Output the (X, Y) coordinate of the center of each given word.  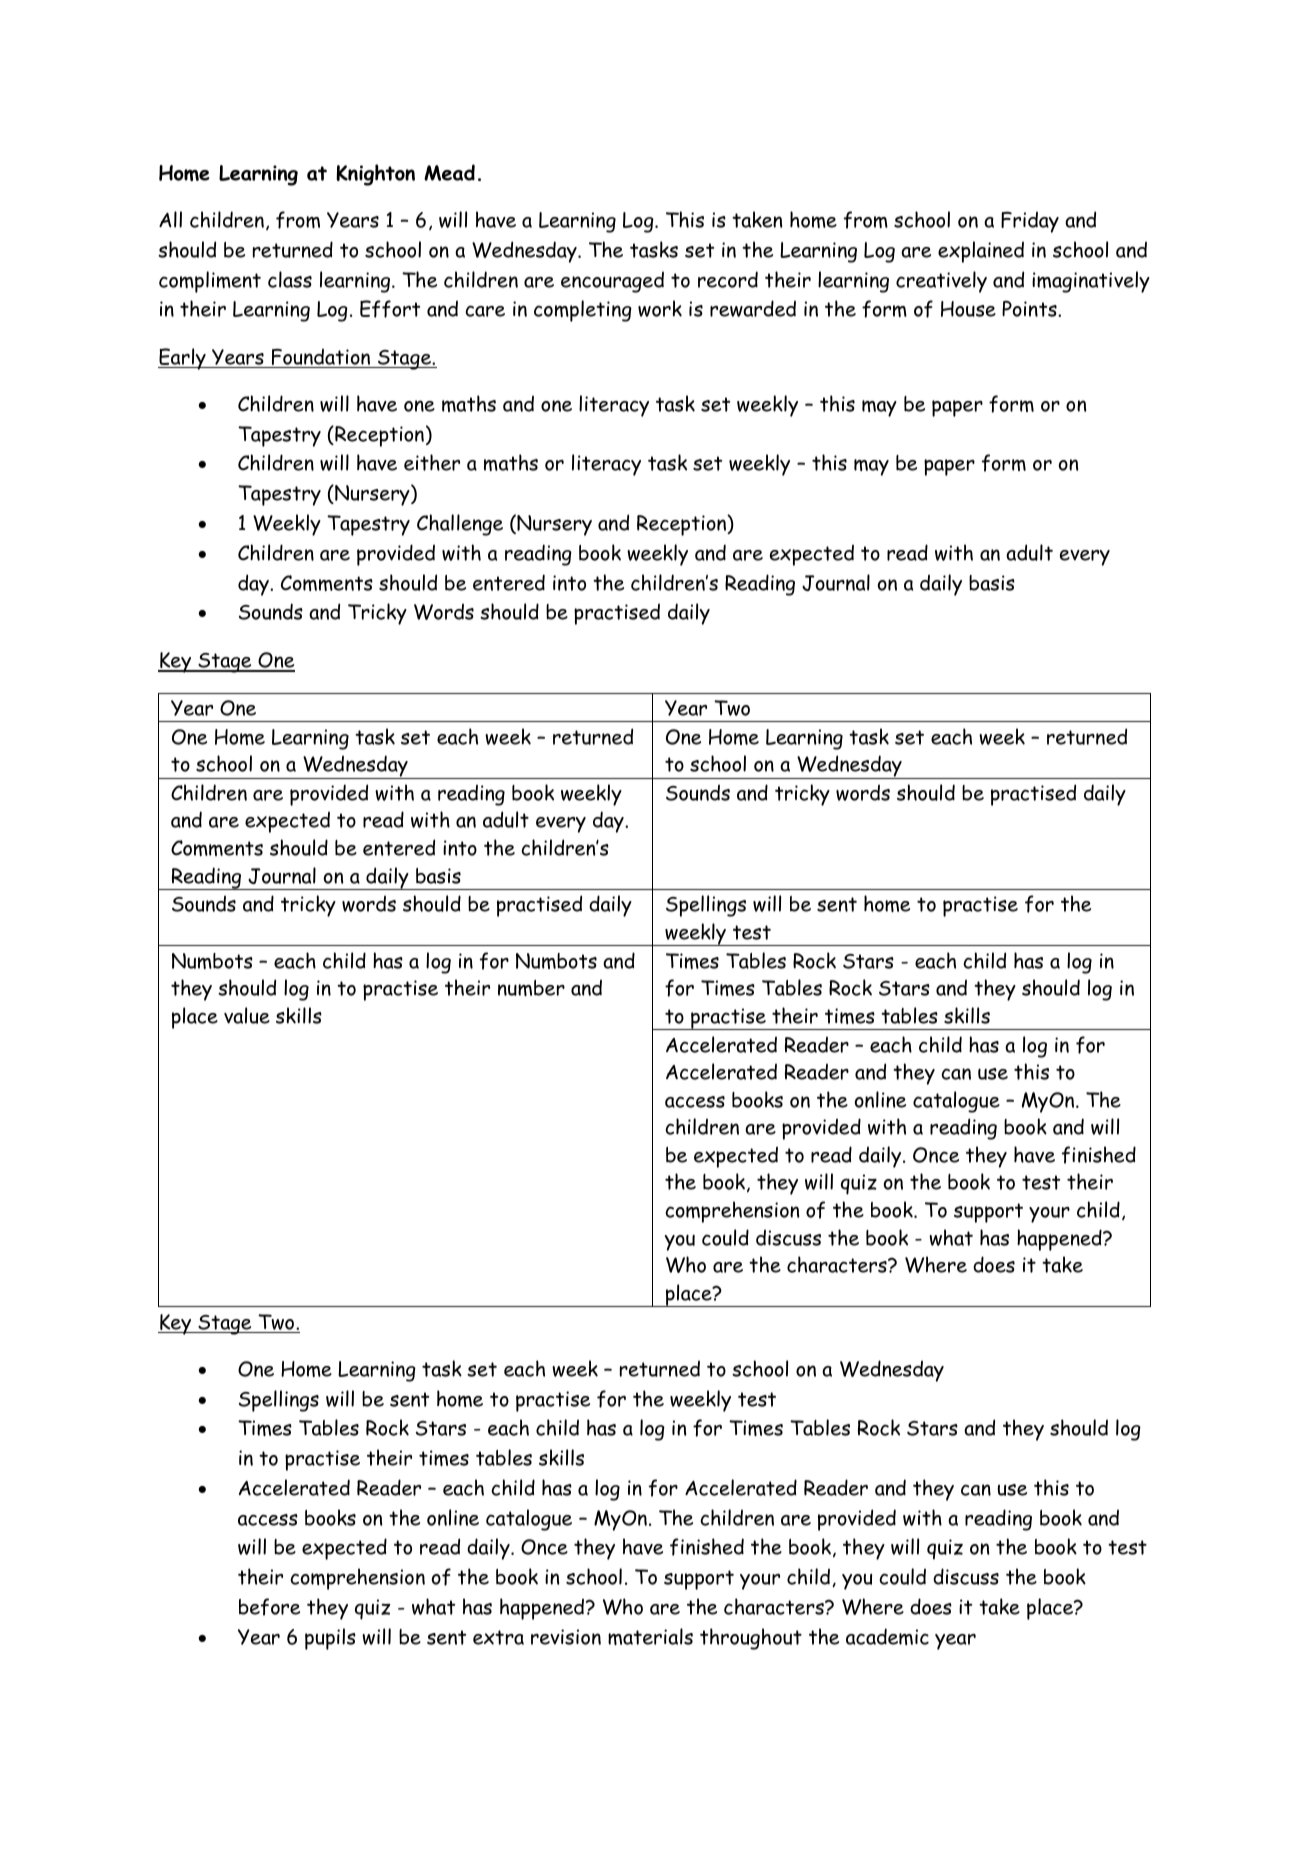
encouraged (612, 282)
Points (1030, 309)
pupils (330, 1639)
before (269, 1607)
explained (981, 252)
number (531, 988)
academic (887, 1636)
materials (650, 1636)
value (247, 1015)
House (968, 309)
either (432, 462)
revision (566, 1637)
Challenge (460, 525)
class (290, 279)
